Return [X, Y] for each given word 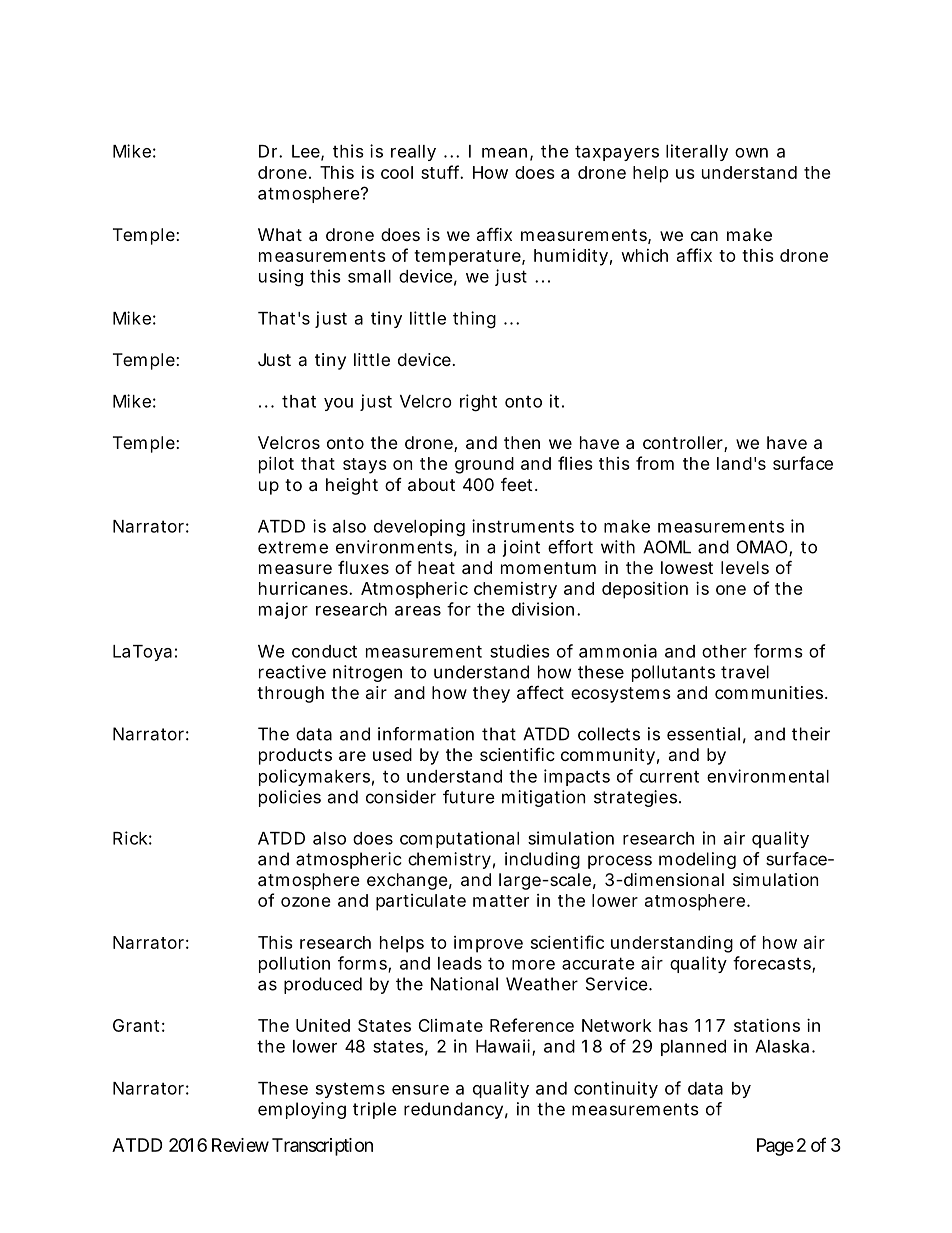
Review [240, 1145]
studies [520, 651]
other [724, 651]
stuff [442, 172]
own [751, 153]
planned [693, 1048]
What [280, 234]
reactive [292, 672]
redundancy [453, 1110]
